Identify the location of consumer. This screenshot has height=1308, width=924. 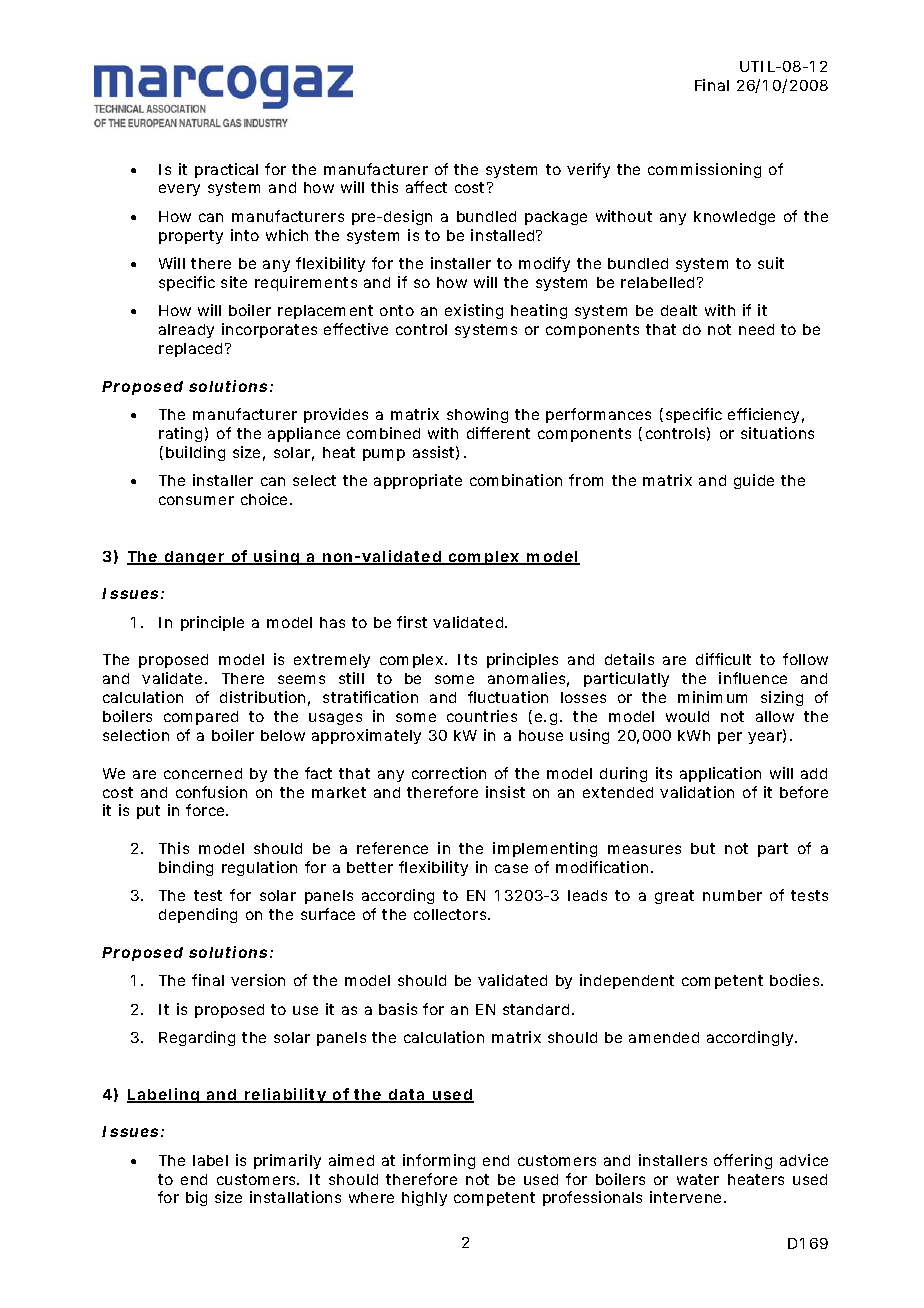
(196, 500).
